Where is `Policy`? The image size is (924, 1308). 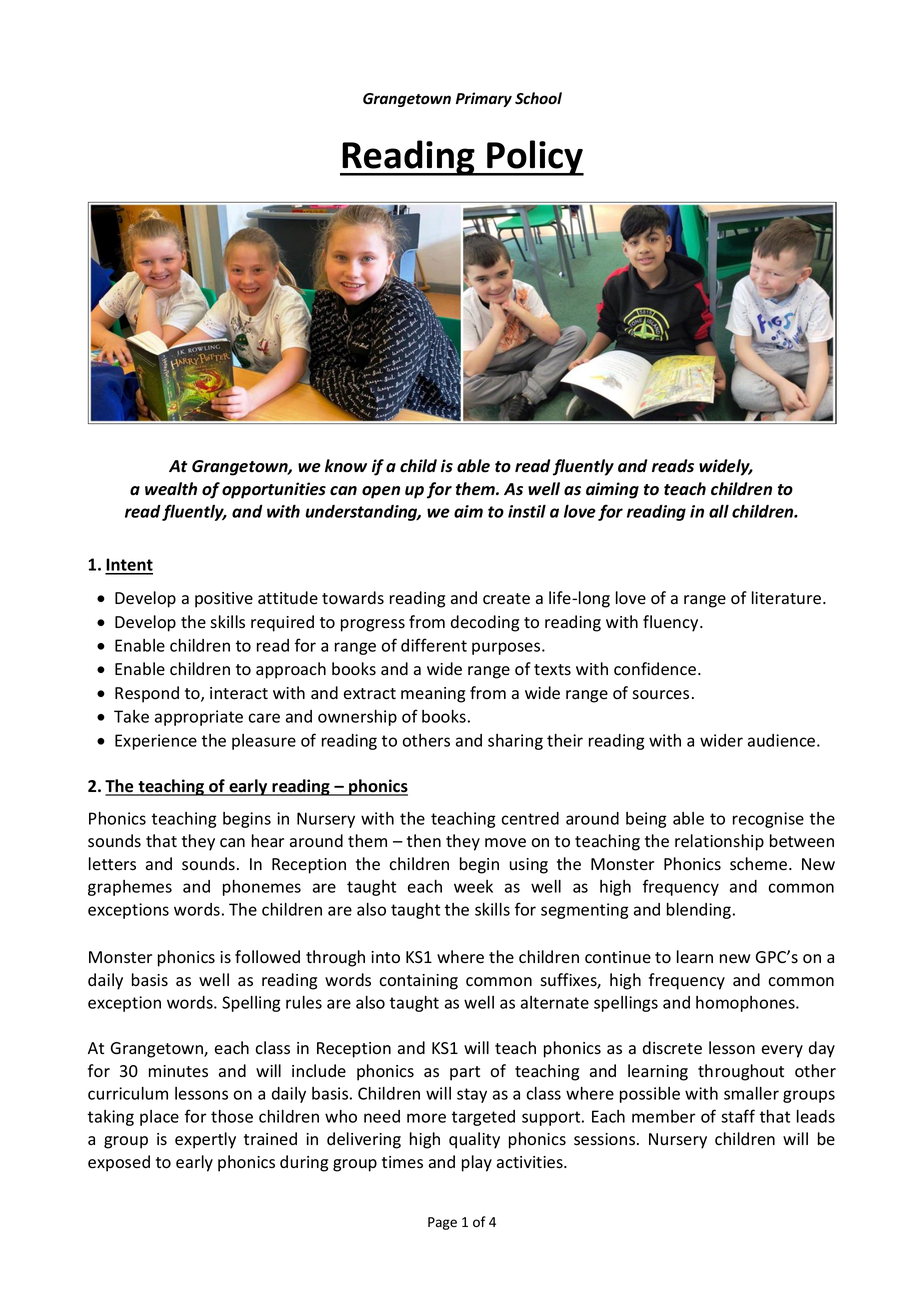 Policy is located at coordinates (534, 158).
